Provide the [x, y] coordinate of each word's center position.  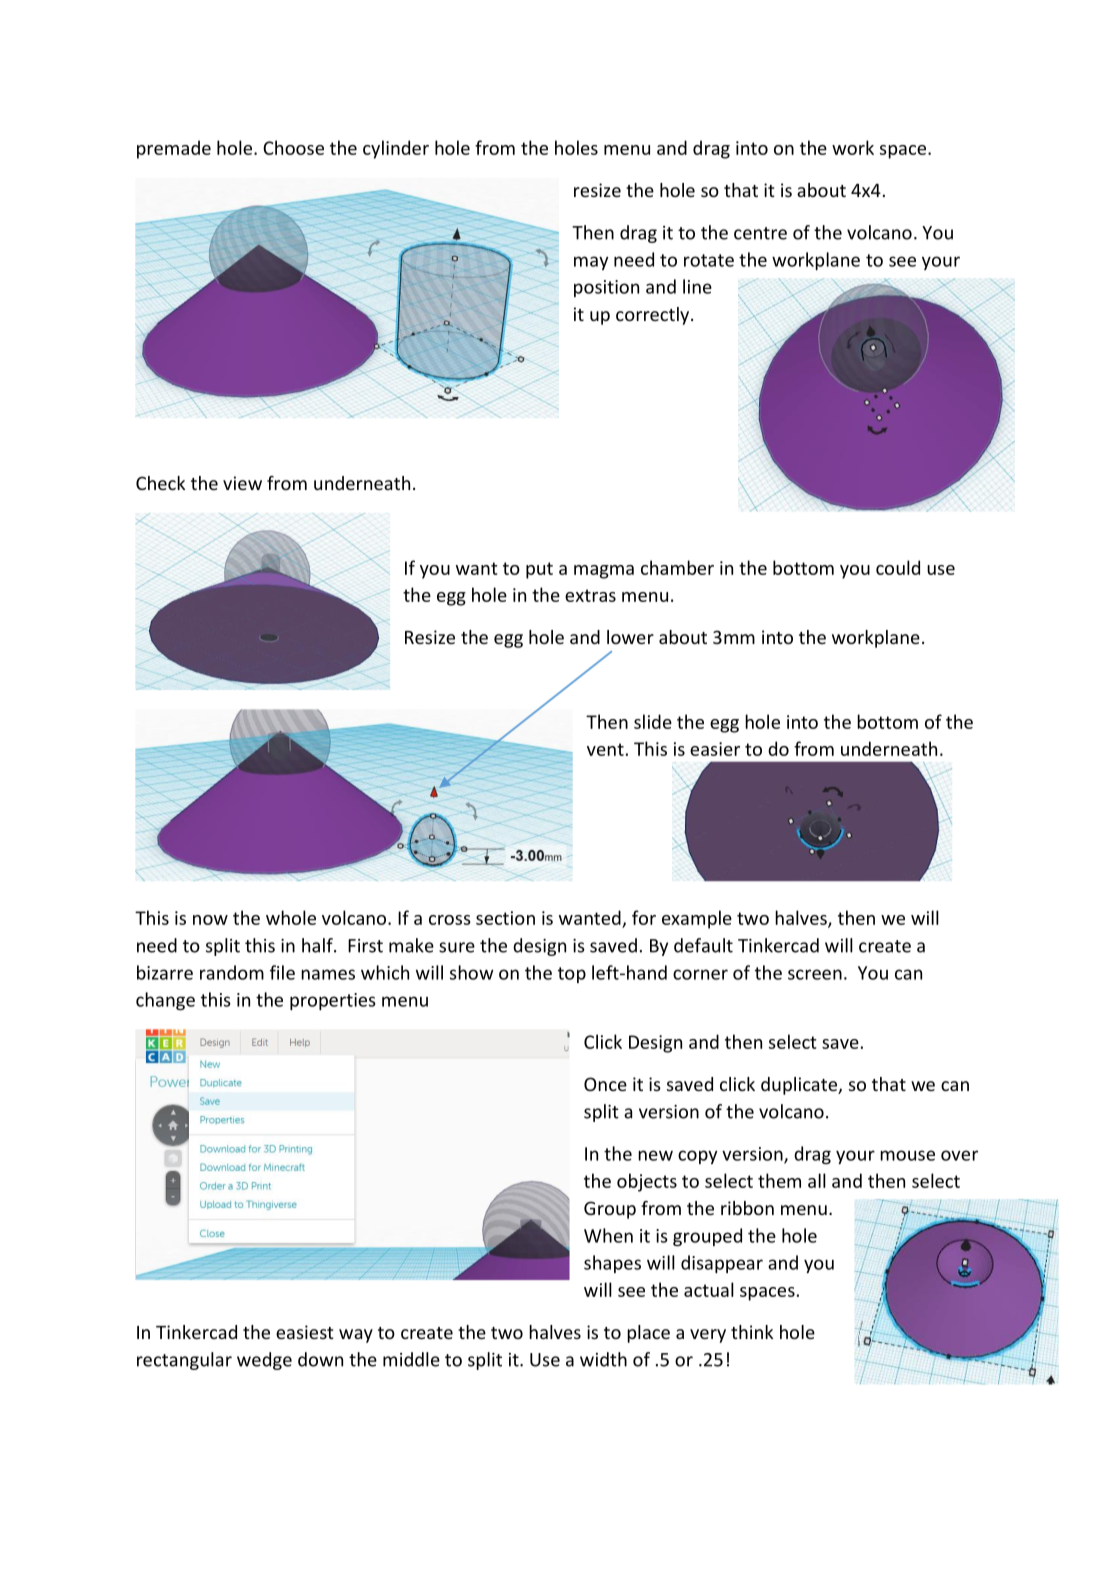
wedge [264, 1361]
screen [815, 974]
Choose [293, 147]
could [898, 567]
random [232, 972]
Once [605, 1084]
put [539, 570]
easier [715, 749]
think [752, 1332]
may [591, 263]
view [242, 483]
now [210, 920]
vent [605, 749]
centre [760, 233]
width [603, 1359]
